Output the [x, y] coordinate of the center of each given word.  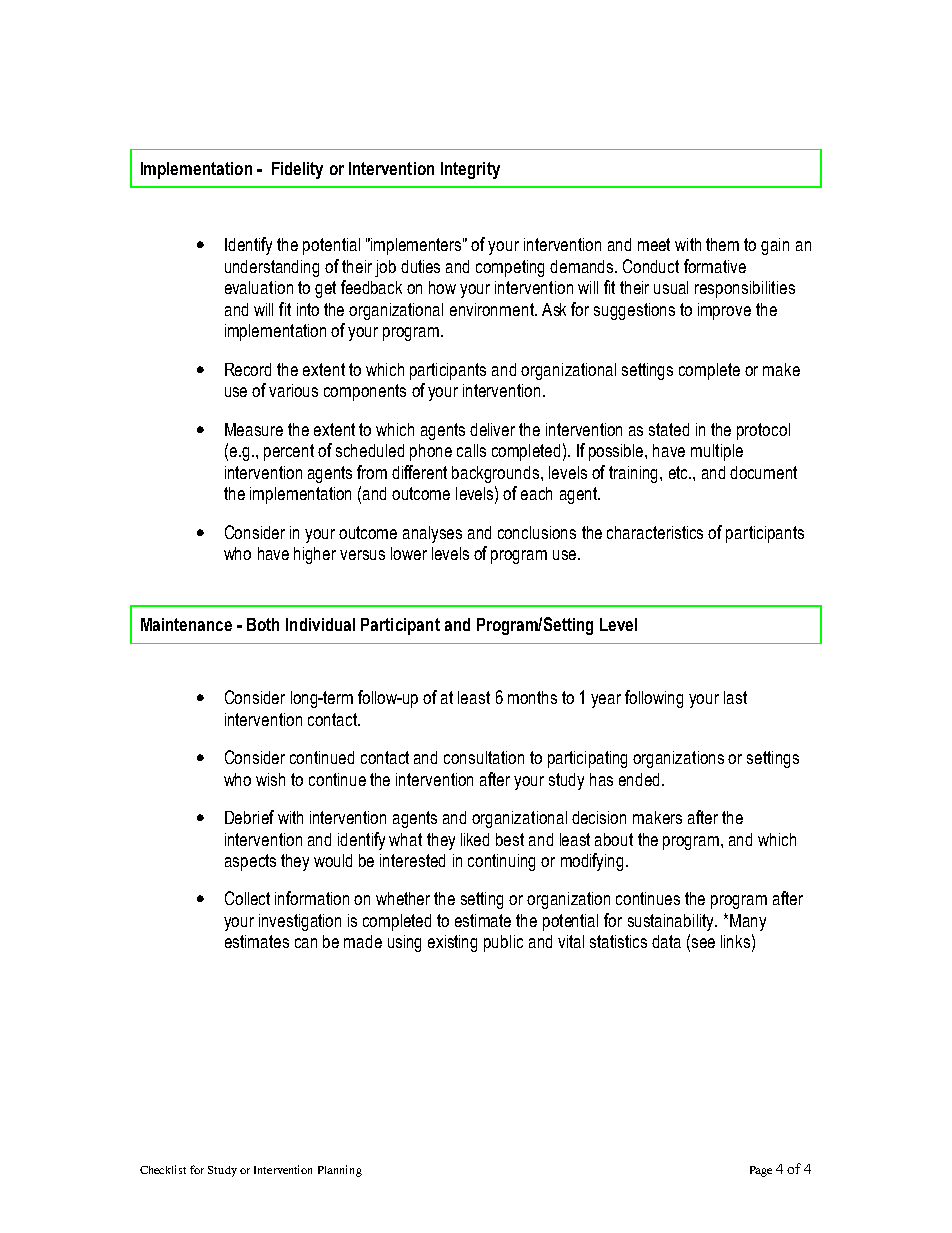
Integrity [470, 170]
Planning [340, 1171]
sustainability [672, 922]
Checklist [163, 1169]
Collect [247, 898]
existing [452, 943]
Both [263, 624]
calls [471, 450]
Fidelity [297, 170]
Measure [254, 429]
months [532, 697]
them [722, 244]
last [735, 697]
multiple [717, 452]
